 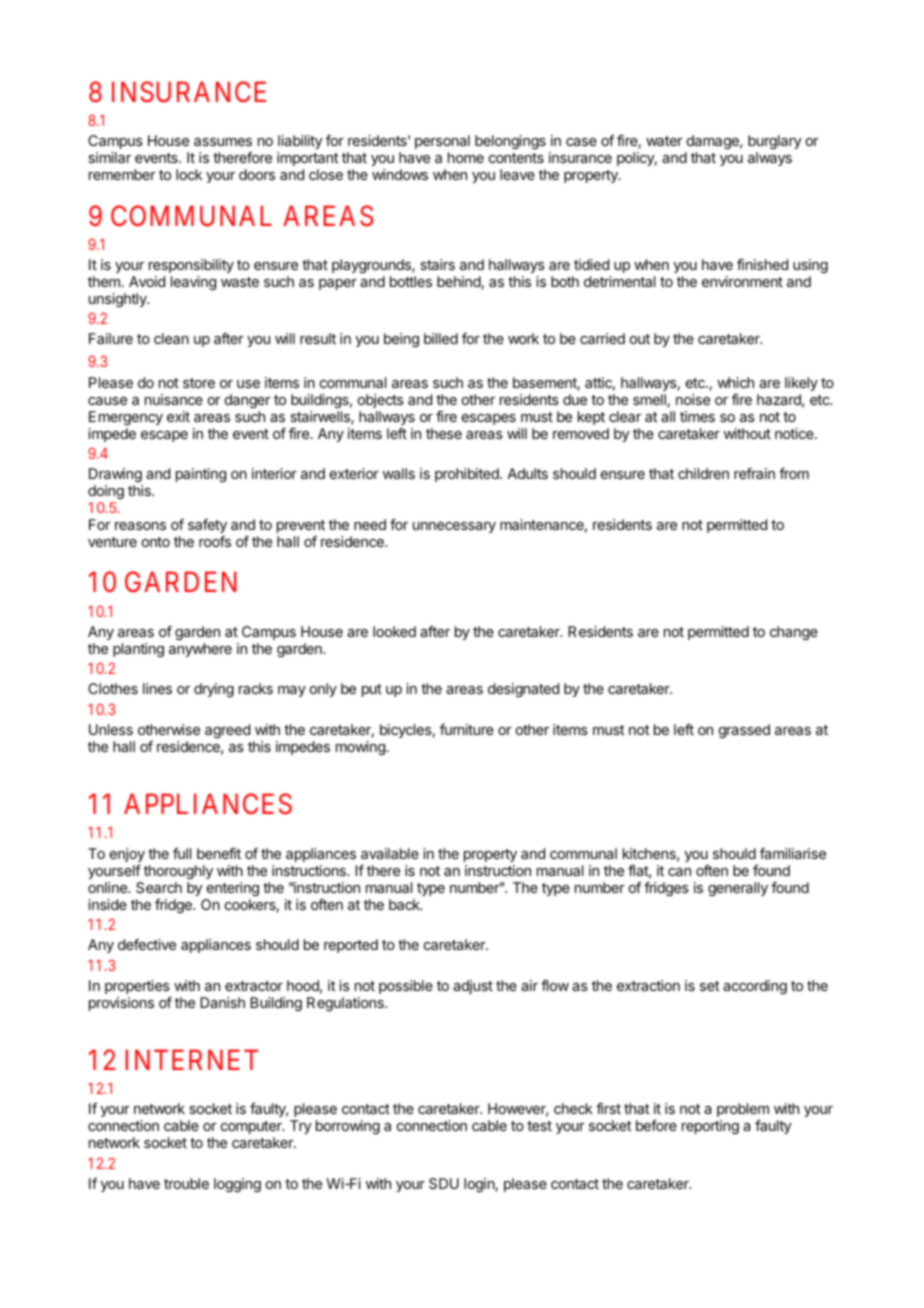 What do you see at coordinates (467, 729) in the document?
I see `furniture` at bounding box center [467, 729].
